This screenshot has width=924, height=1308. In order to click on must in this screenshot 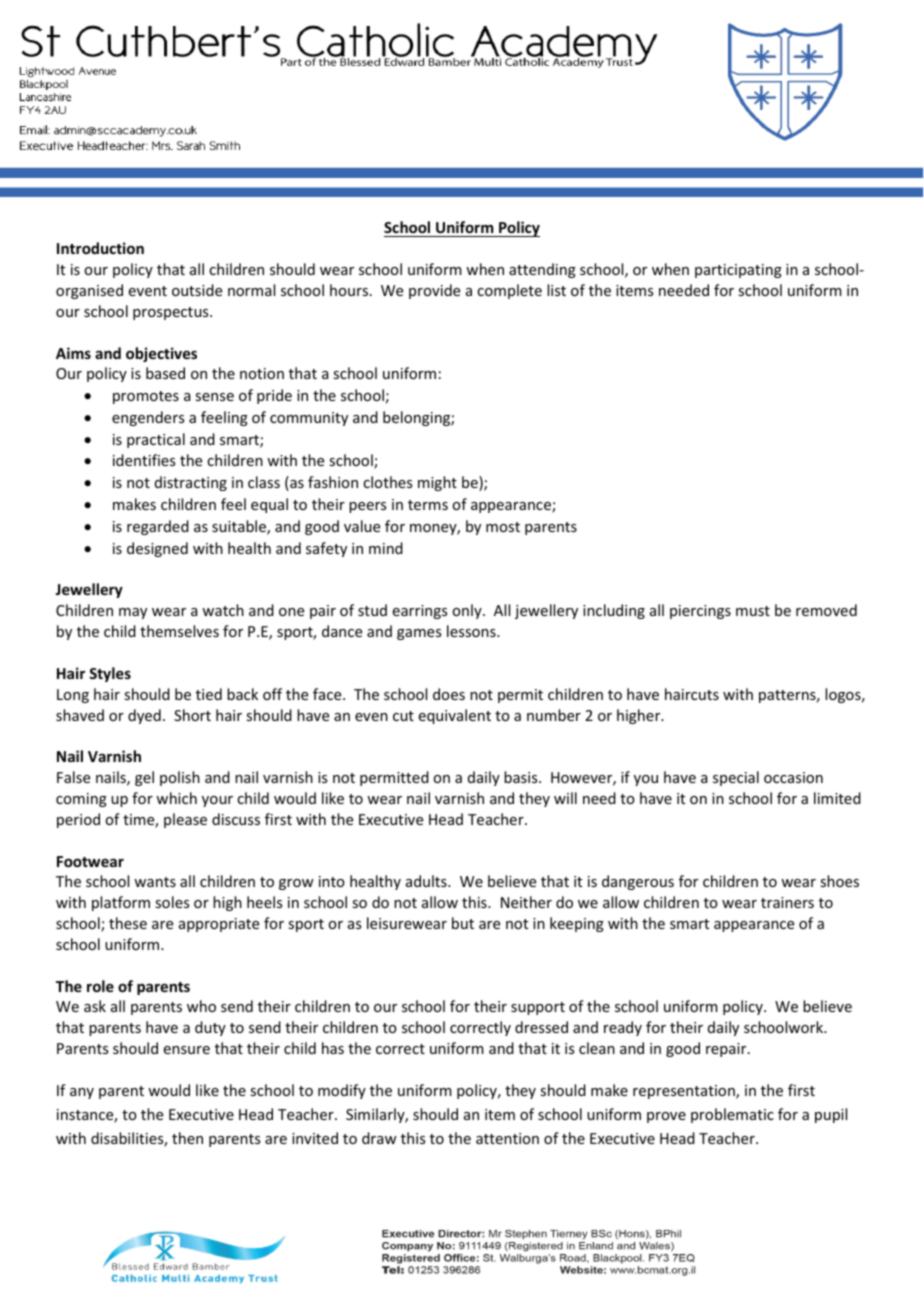, I will do `click(753, 611)`.
